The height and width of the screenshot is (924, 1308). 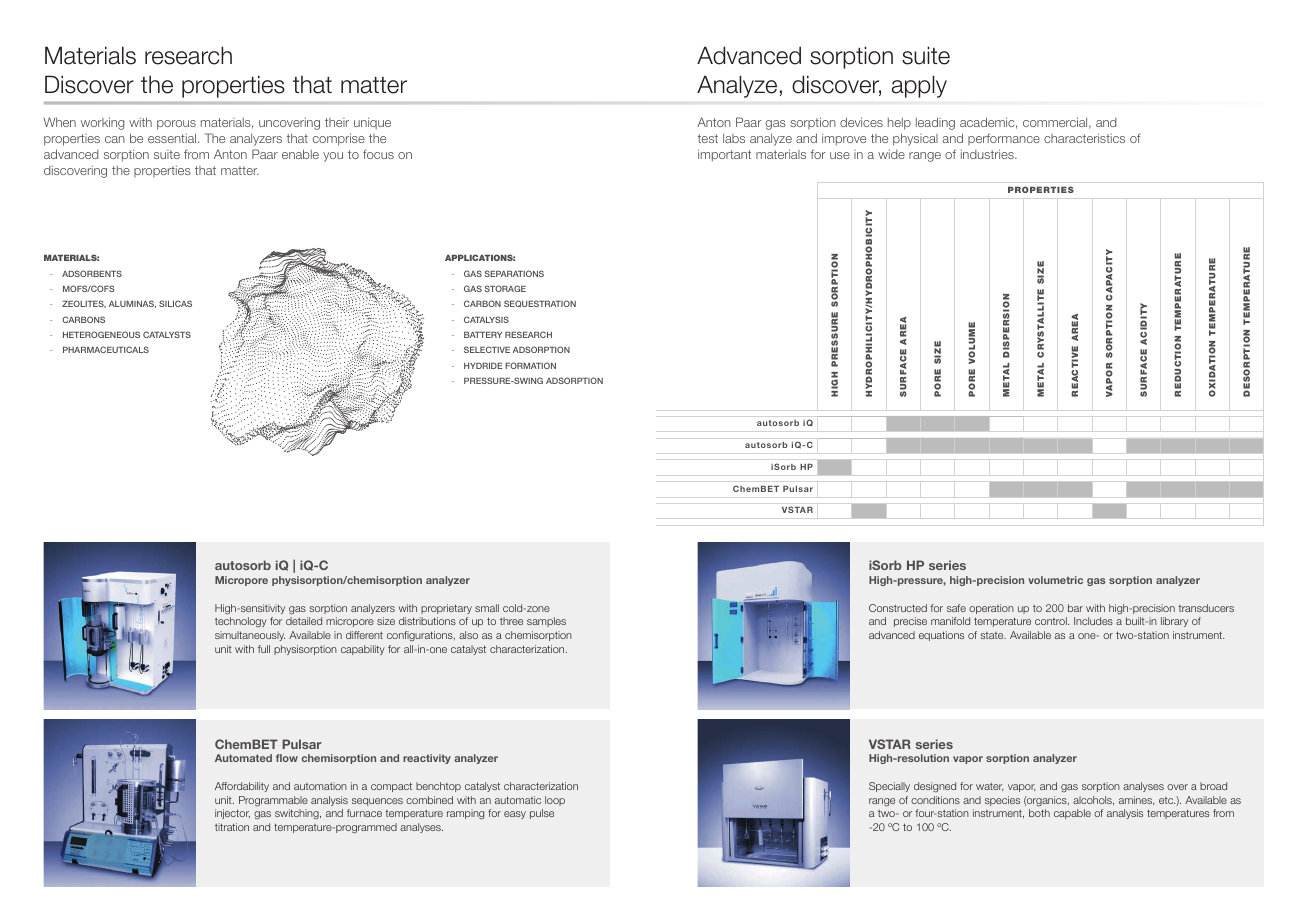 I want to click on Includes, so click(x=1093, y=621).
